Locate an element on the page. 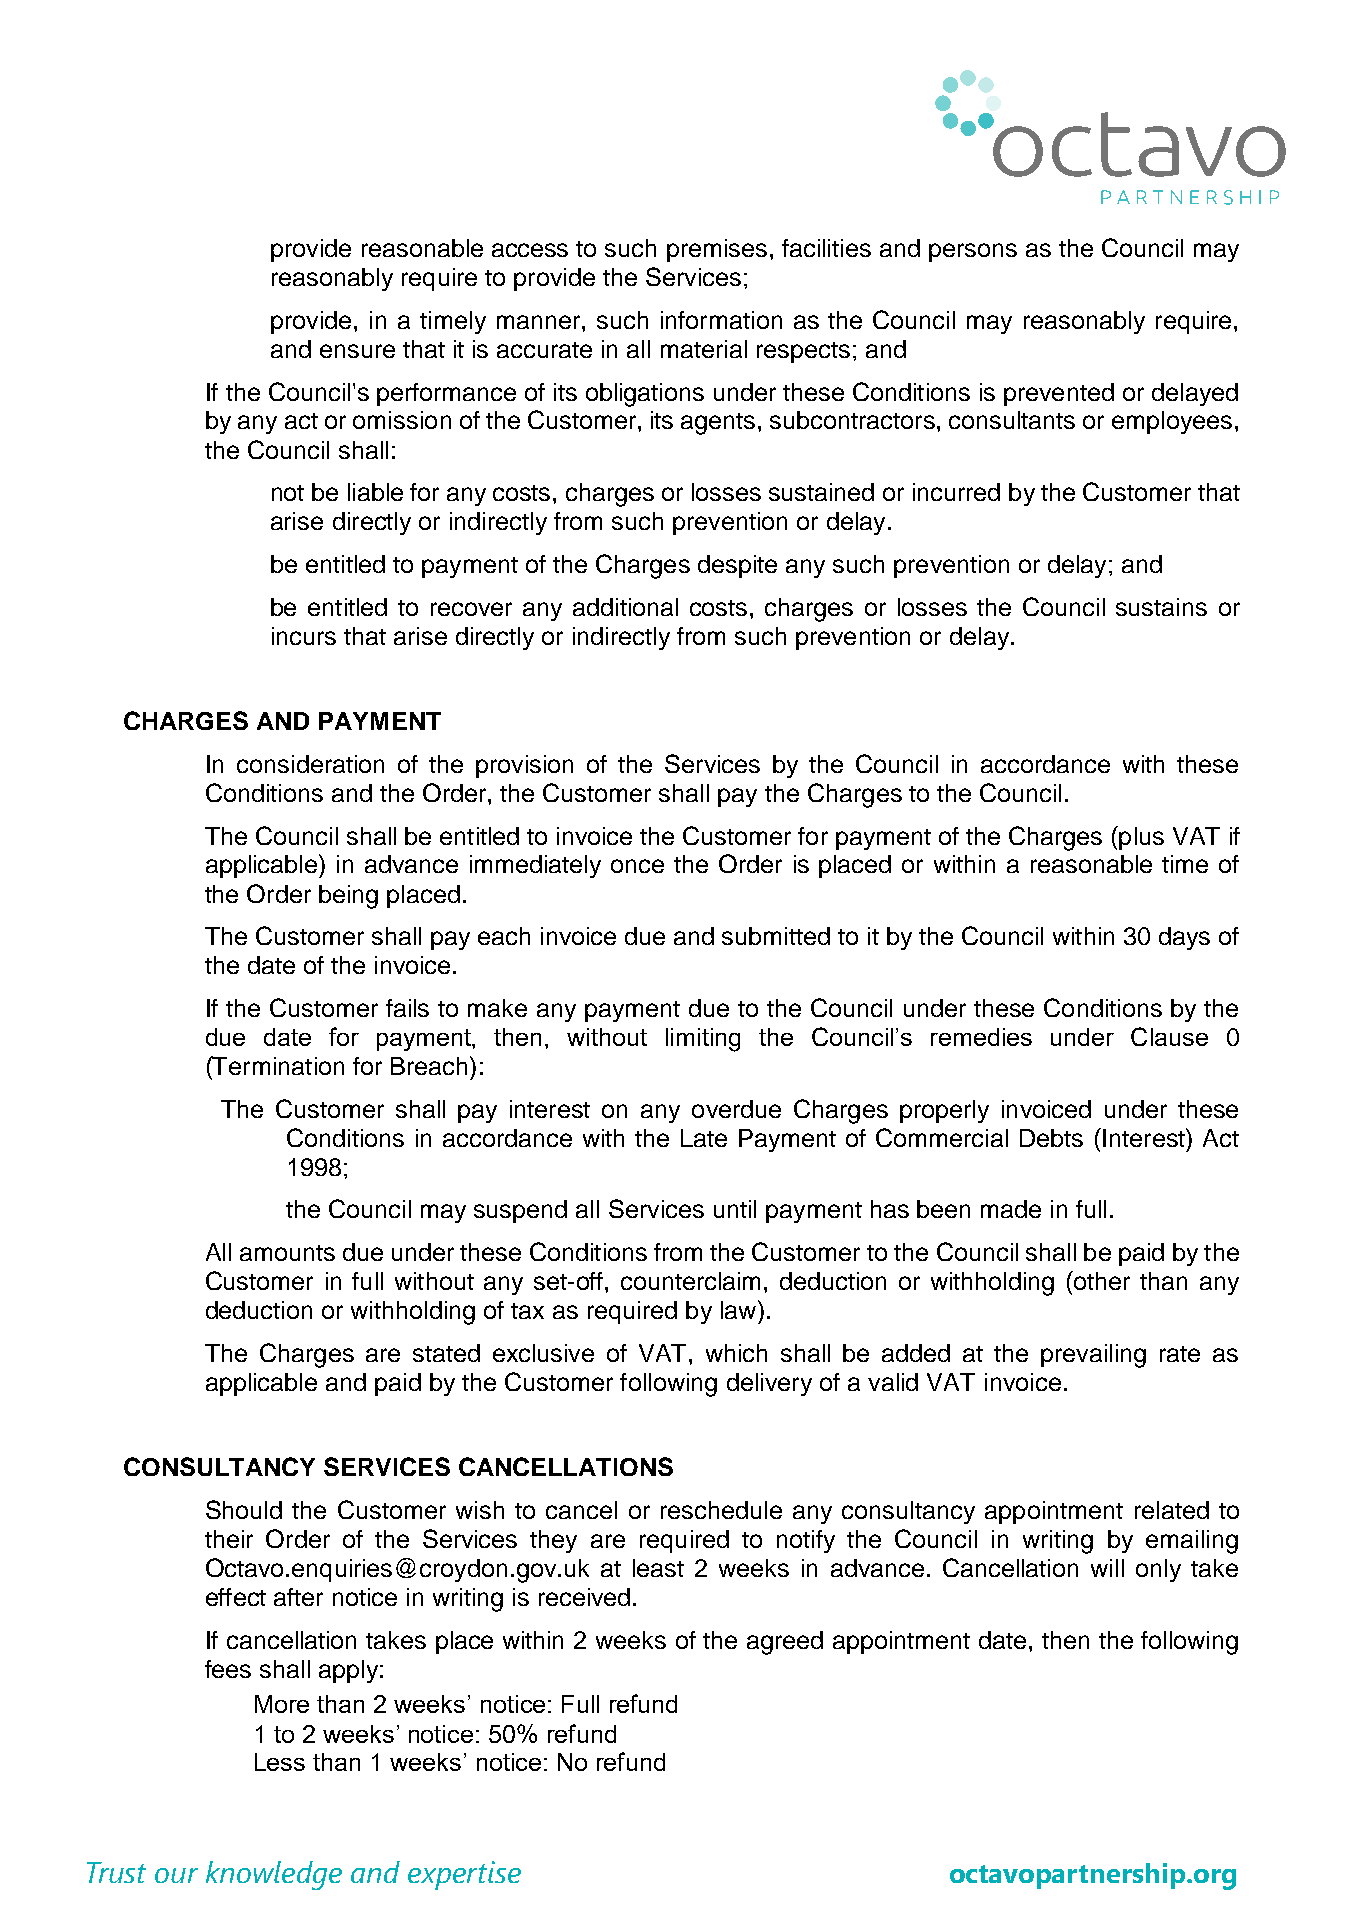  ensure is located at coordinates (357, 351).
